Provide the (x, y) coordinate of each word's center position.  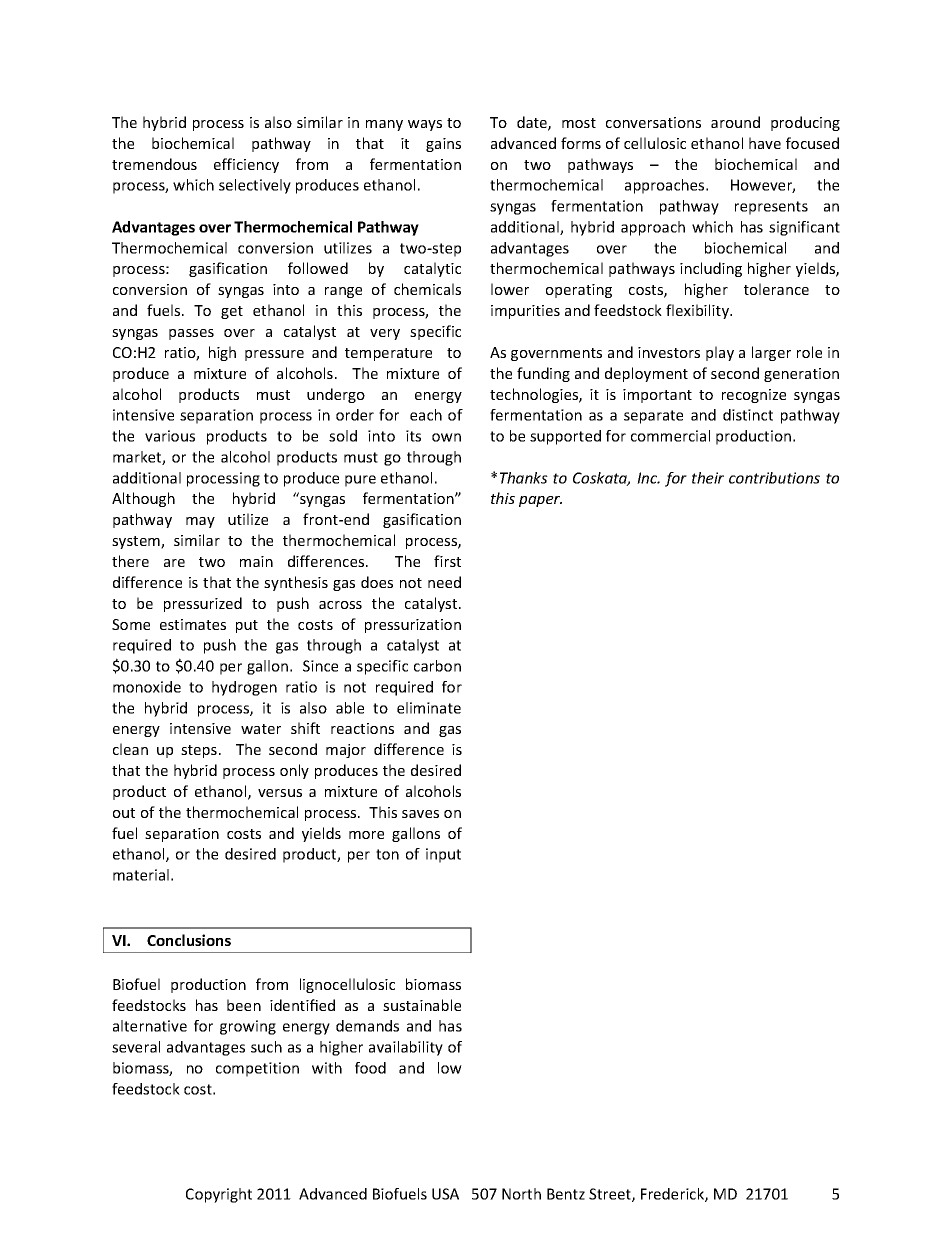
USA (445, 1194)
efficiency (246, 165)
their (708, 478)
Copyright (219, 1195)
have (765, 143)
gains (443, 145)
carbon (437, 666)
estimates (193, 624)
